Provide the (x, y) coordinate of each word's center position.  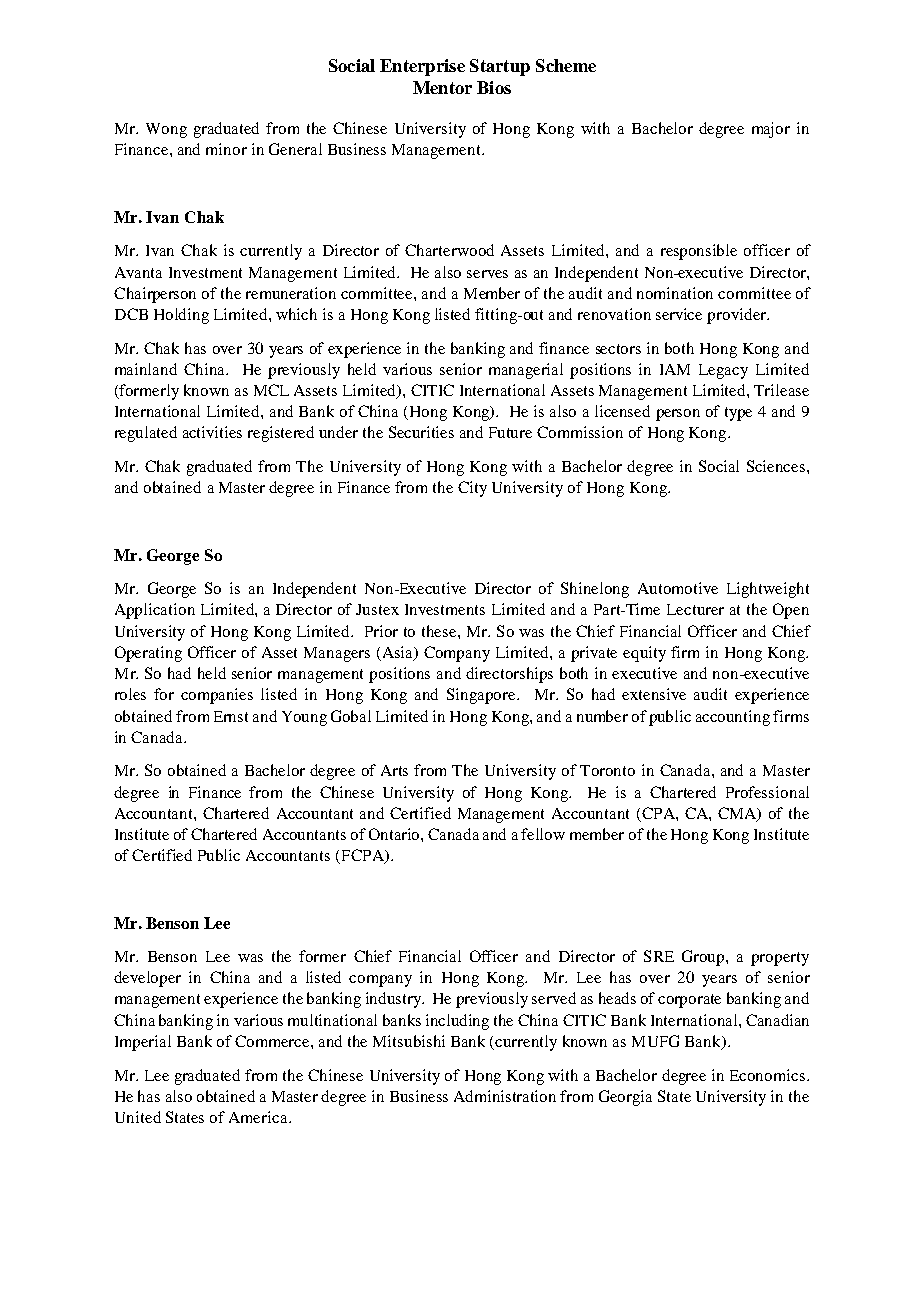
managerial (526, 371)
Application (155, 611)
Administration (505, 1096)
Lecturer (695, 609)
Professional (767, 792)
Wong (166, 130)
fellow (543, 834)
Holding (181, 316)
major (771, 130)
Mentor (442, 87)
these (440, 631)
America (259, 1117)
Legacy (723, 371)
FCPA (362, 856)
